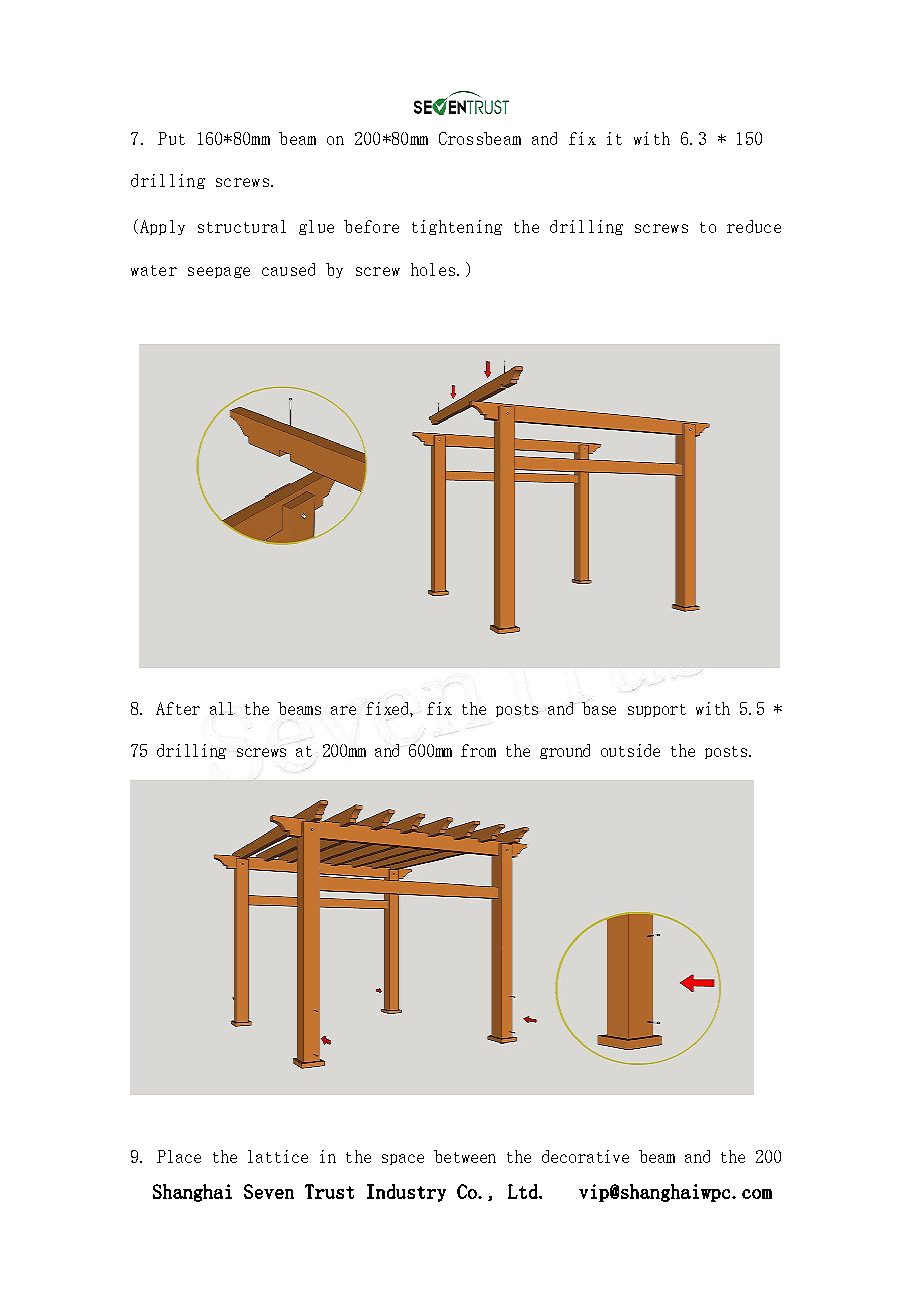  Describe the element at coordinates (371, 226) in the screenshot. I see `before` at that location.
